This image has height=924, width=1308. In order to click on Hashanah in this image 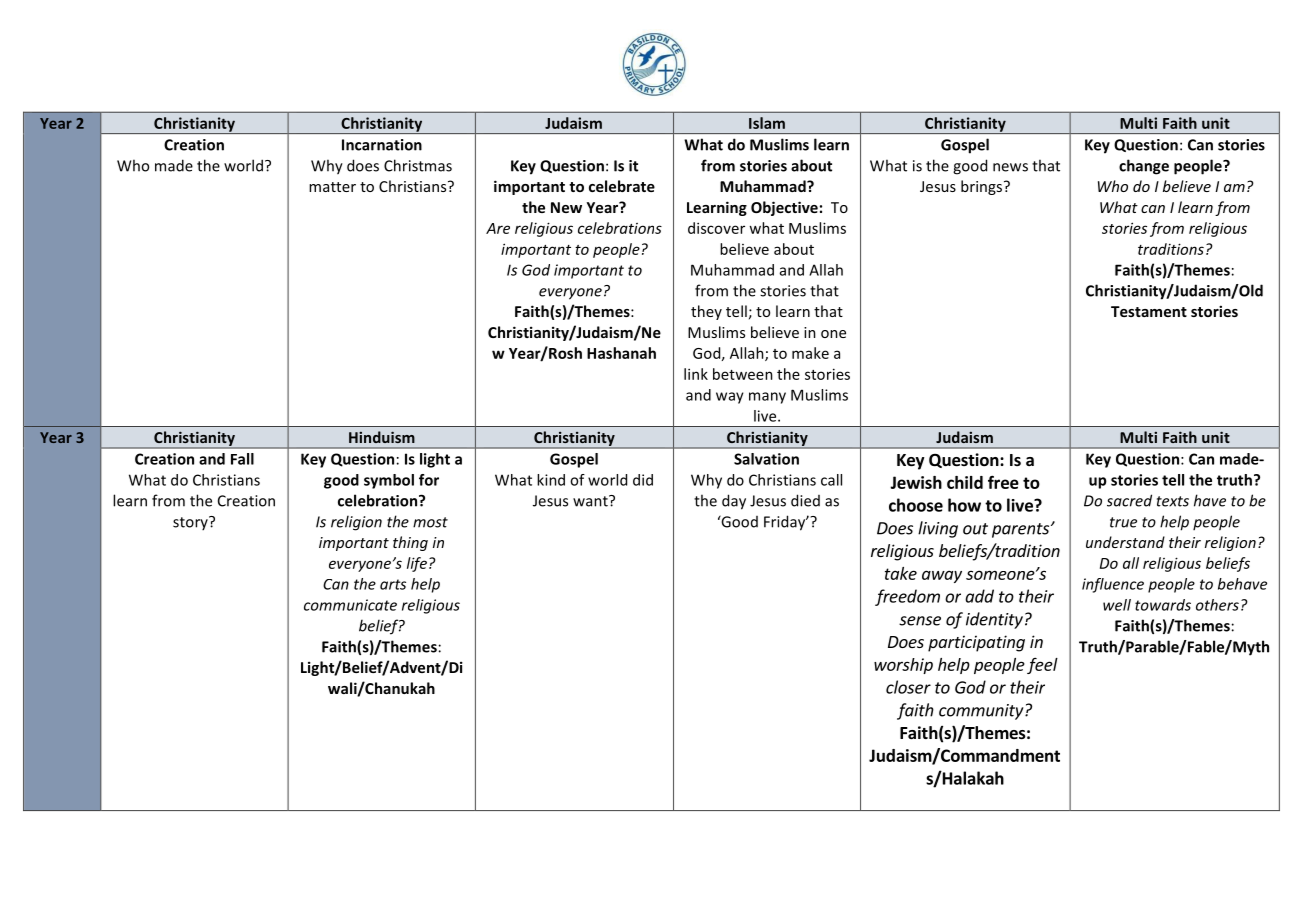, I will do `click(621, 353)`.
